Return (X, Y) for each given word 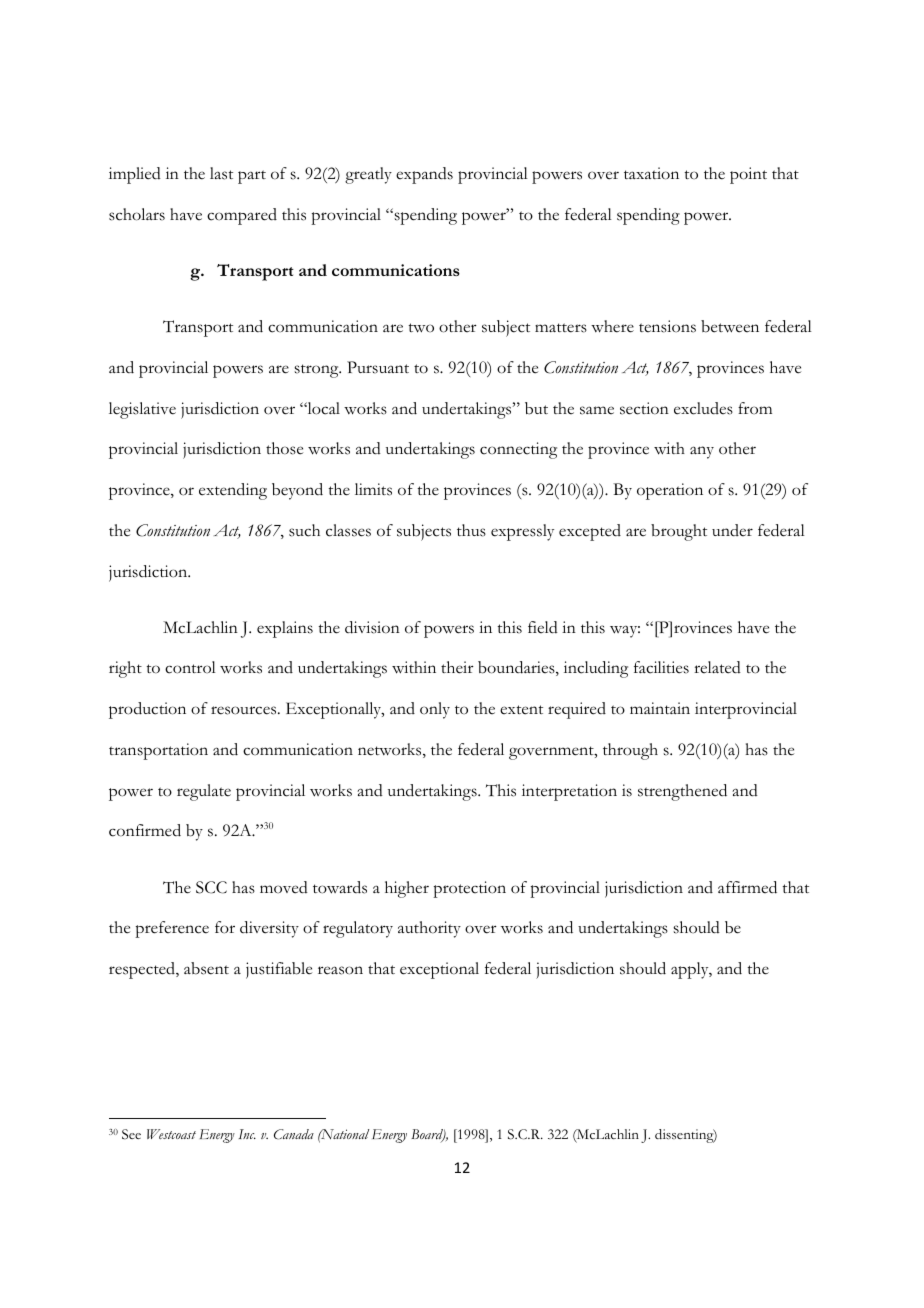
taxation (651, 173)
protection (469, 889)
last (221, 173)
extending (233, 491)
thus (471, 530)
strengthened (682, 792)
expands (424, 175)
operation (670, 491)
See (131, 1134)
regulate (204, 792)
